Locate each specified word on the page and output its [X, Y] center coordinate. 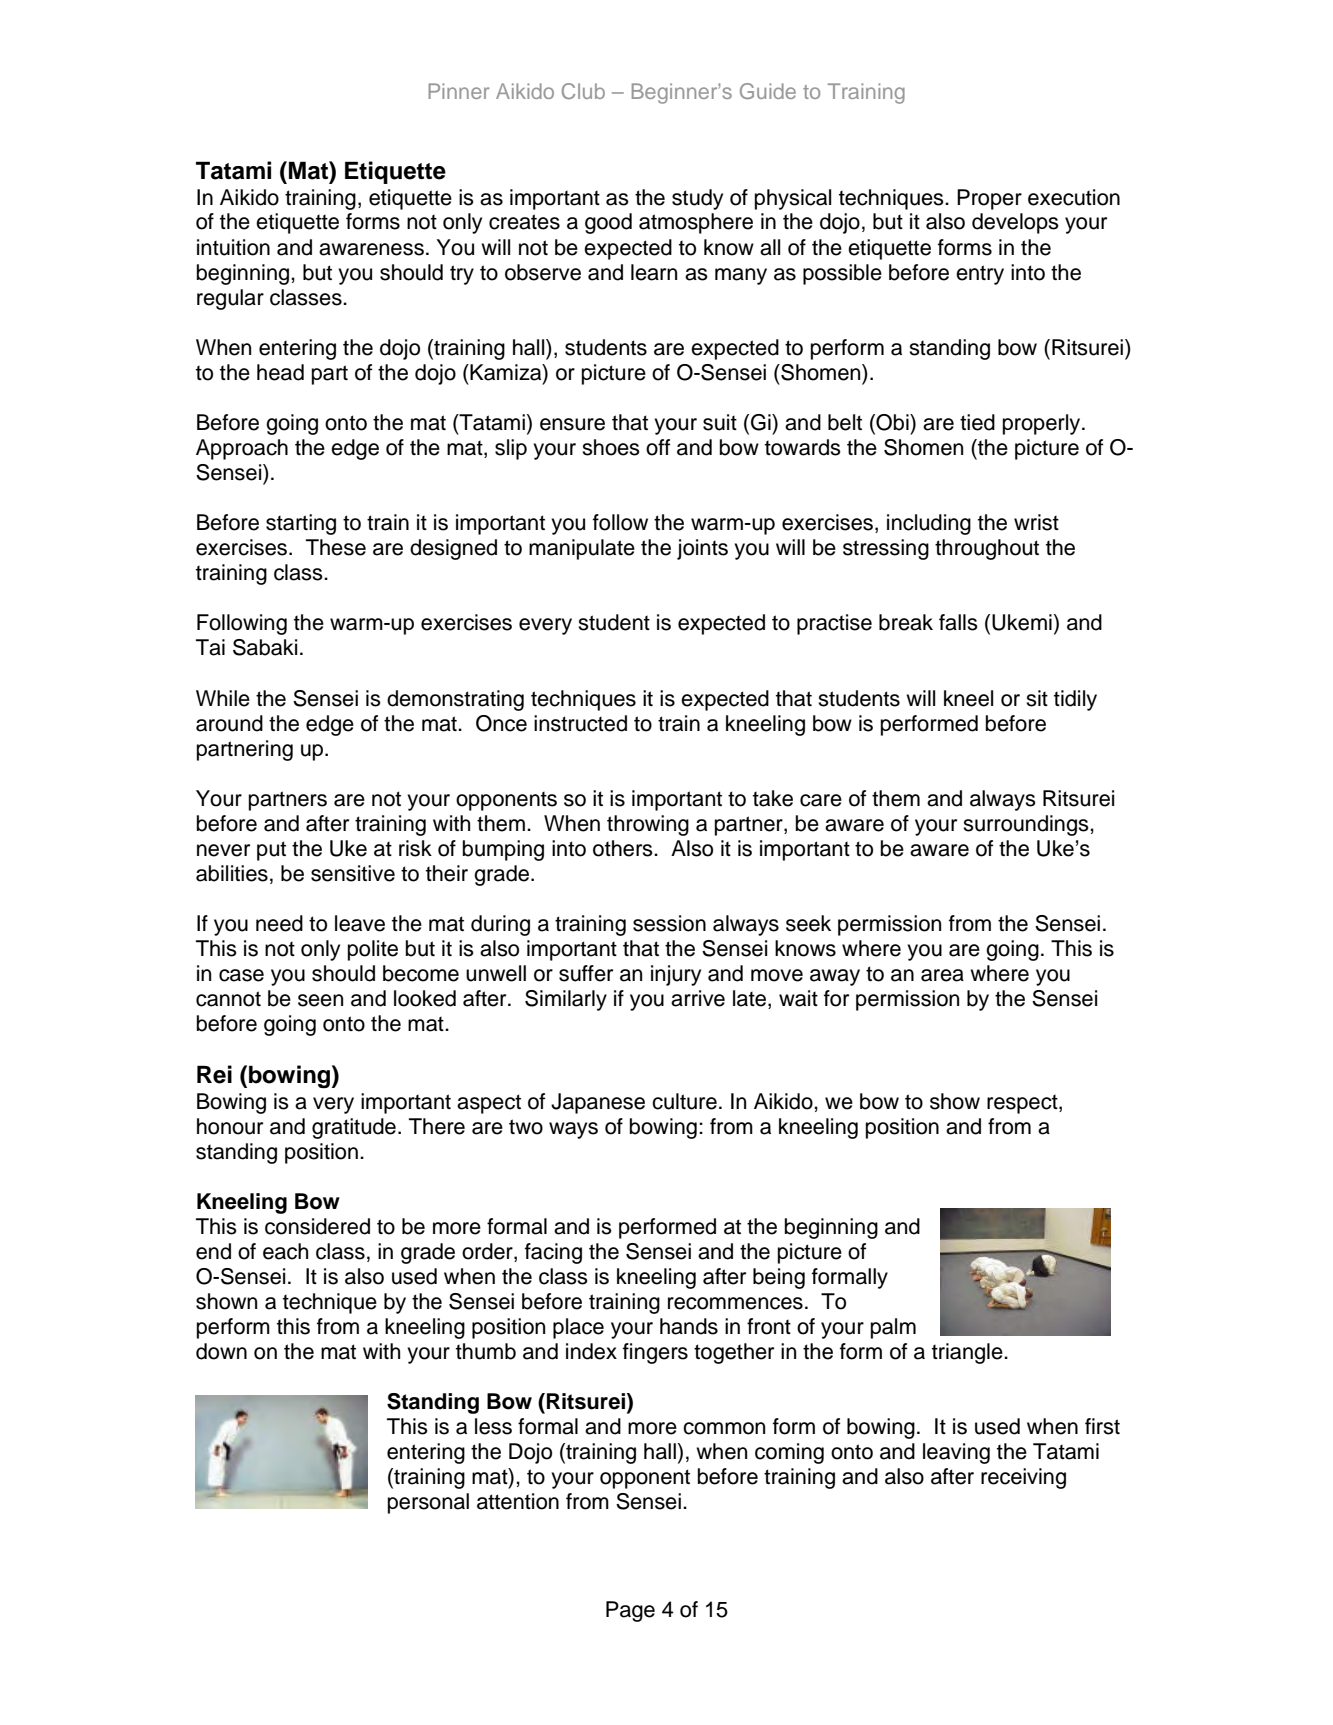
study [697, 199]
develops [1015, 223]
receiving [1023, 1478]
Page [630, 1611]
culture [684, 1101]
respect [1023, 1104]
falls [958, 622]
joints [702, 549]
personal [428, 1503]
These [336, 547]
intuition [233, 247]
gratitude [354, 1128]
